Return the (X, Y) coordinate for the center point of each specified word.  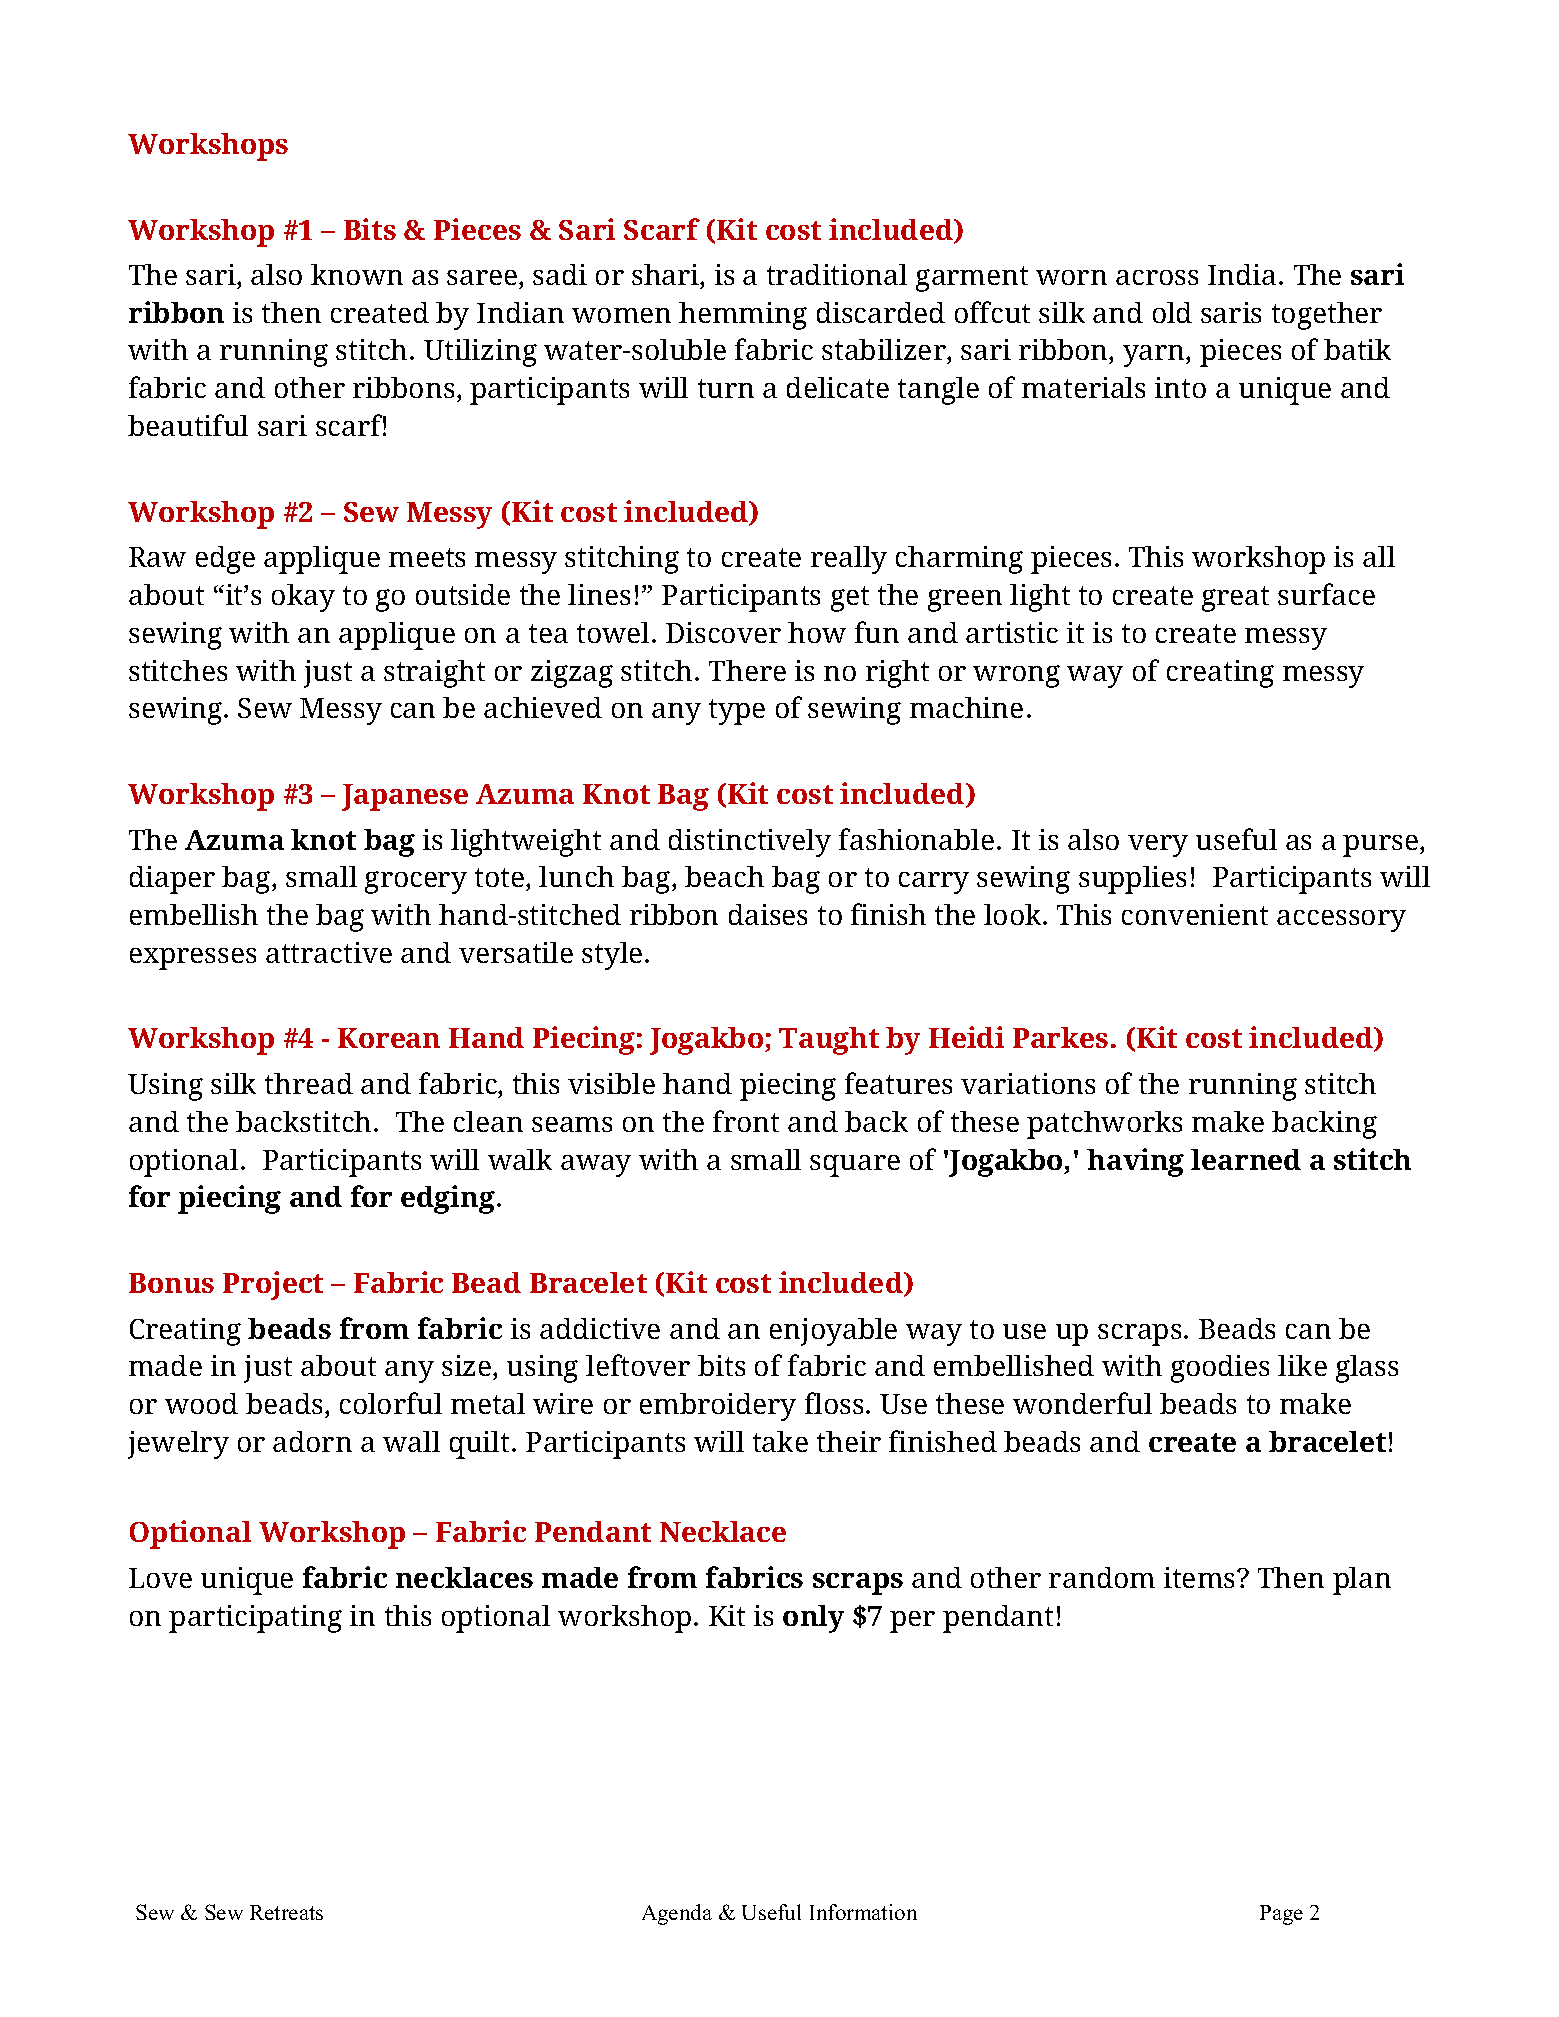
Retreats (286, 1912)
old (1172, 312)
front (746, 1121)
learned (1246, 1159)
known (357, 274)
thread (309, 1083)
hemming (743, 316)
